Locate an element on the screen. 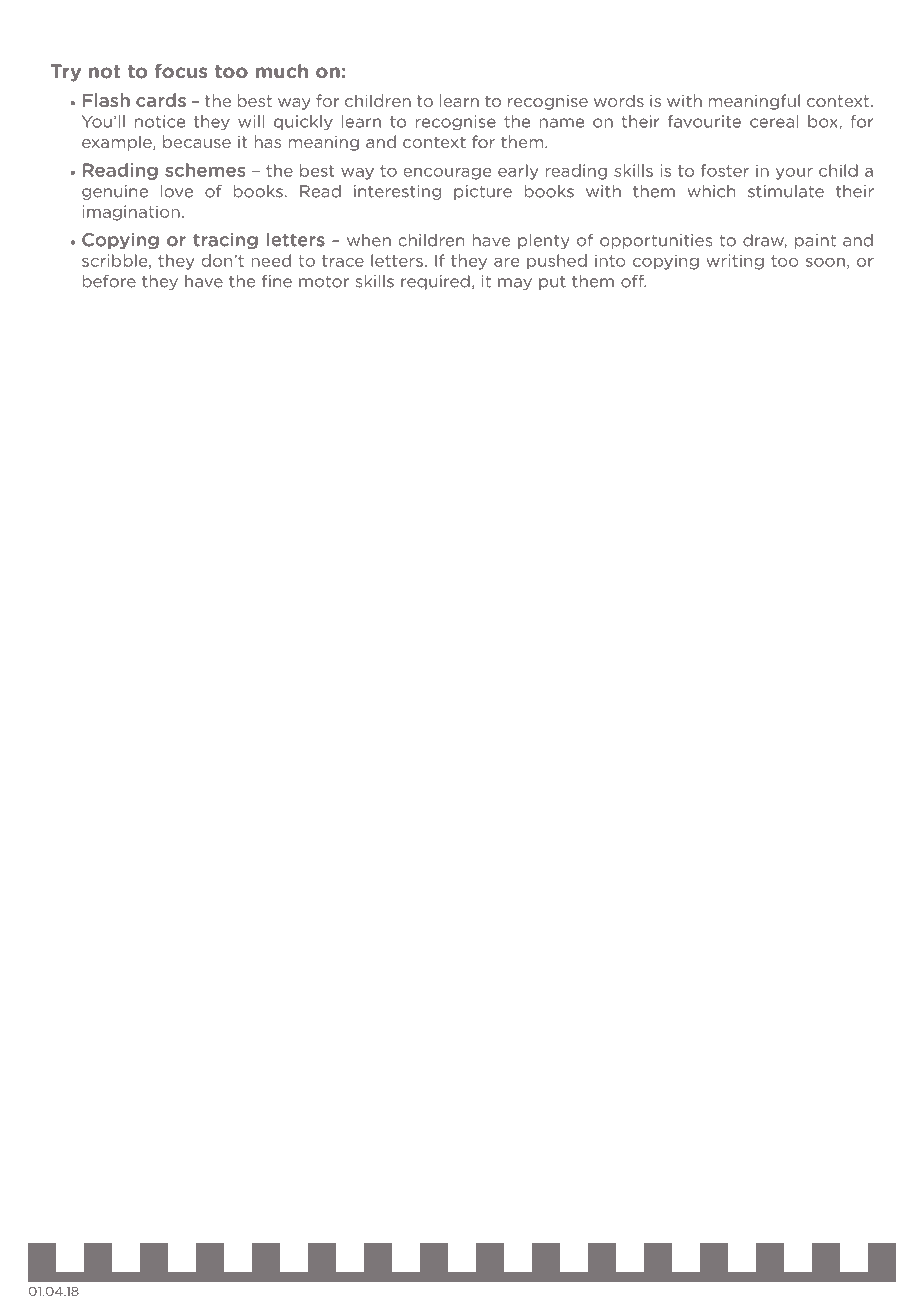 The width and height of the screenshot is (924, 1311). foster is located at coordinates (725, 170).
